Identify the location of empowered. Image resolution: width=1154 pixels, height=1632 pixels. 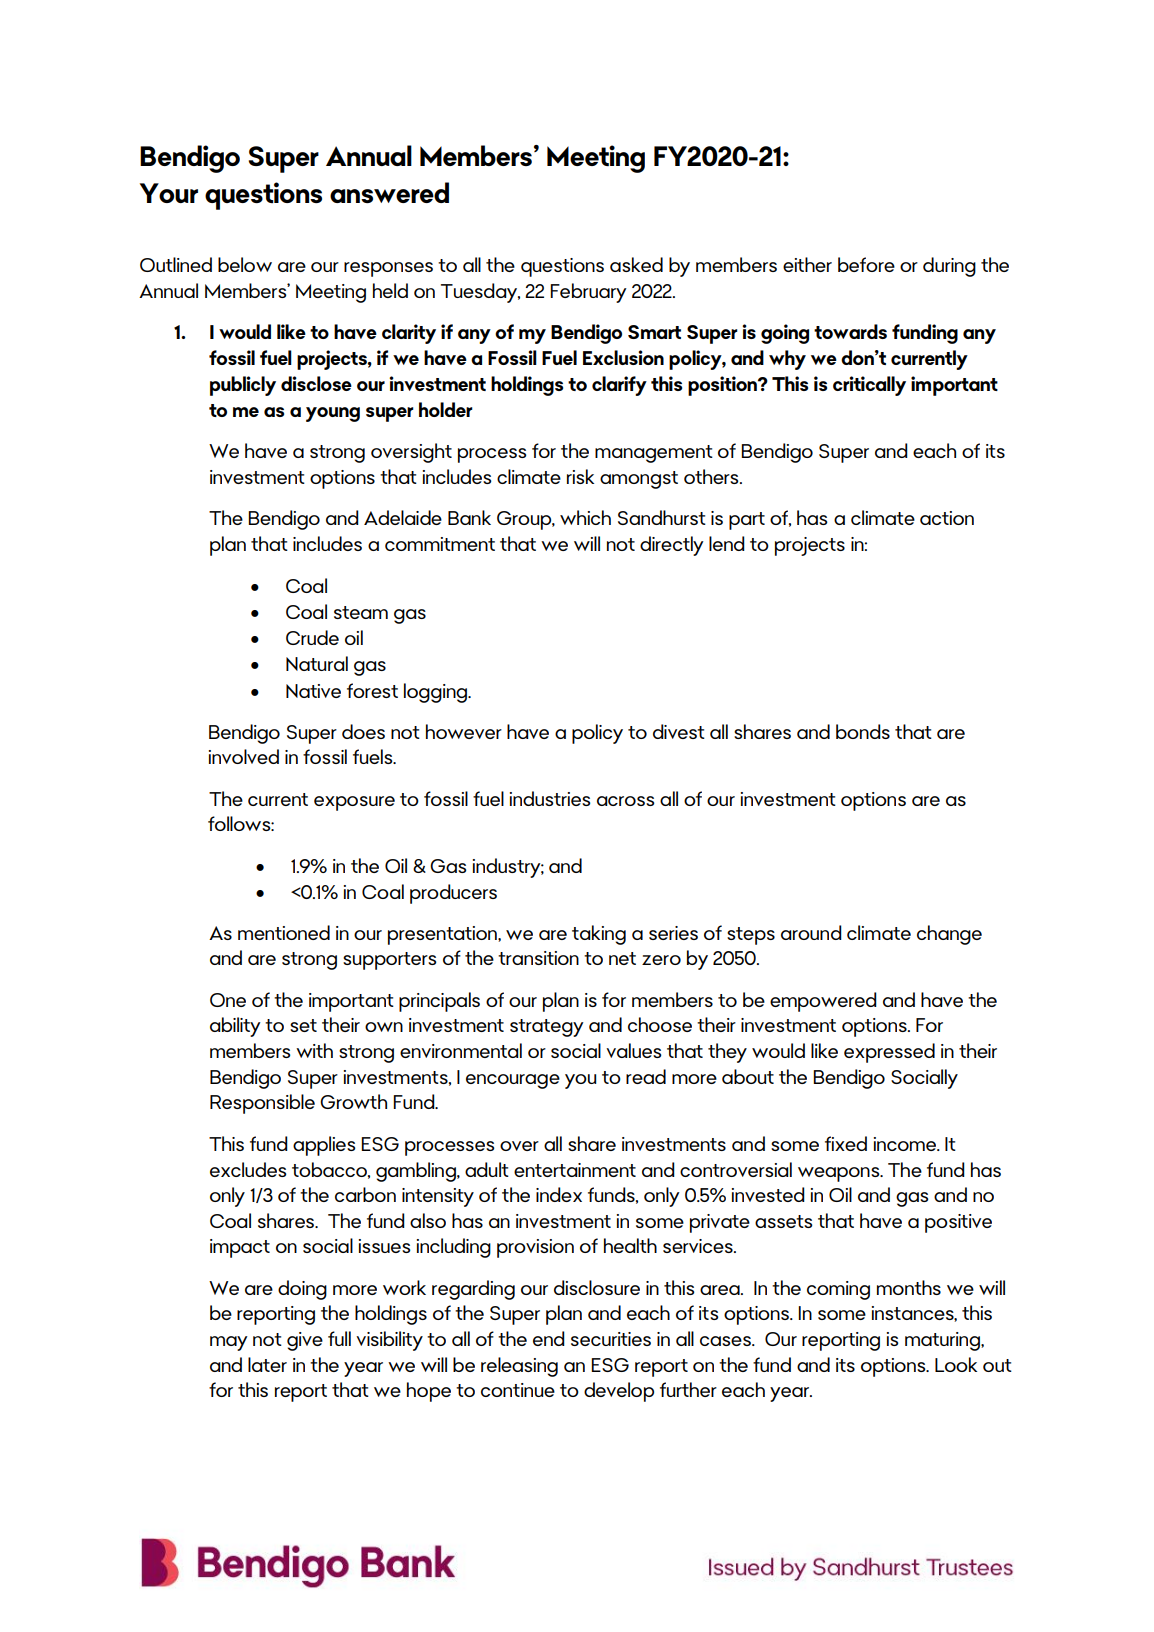
(823, 1002).
